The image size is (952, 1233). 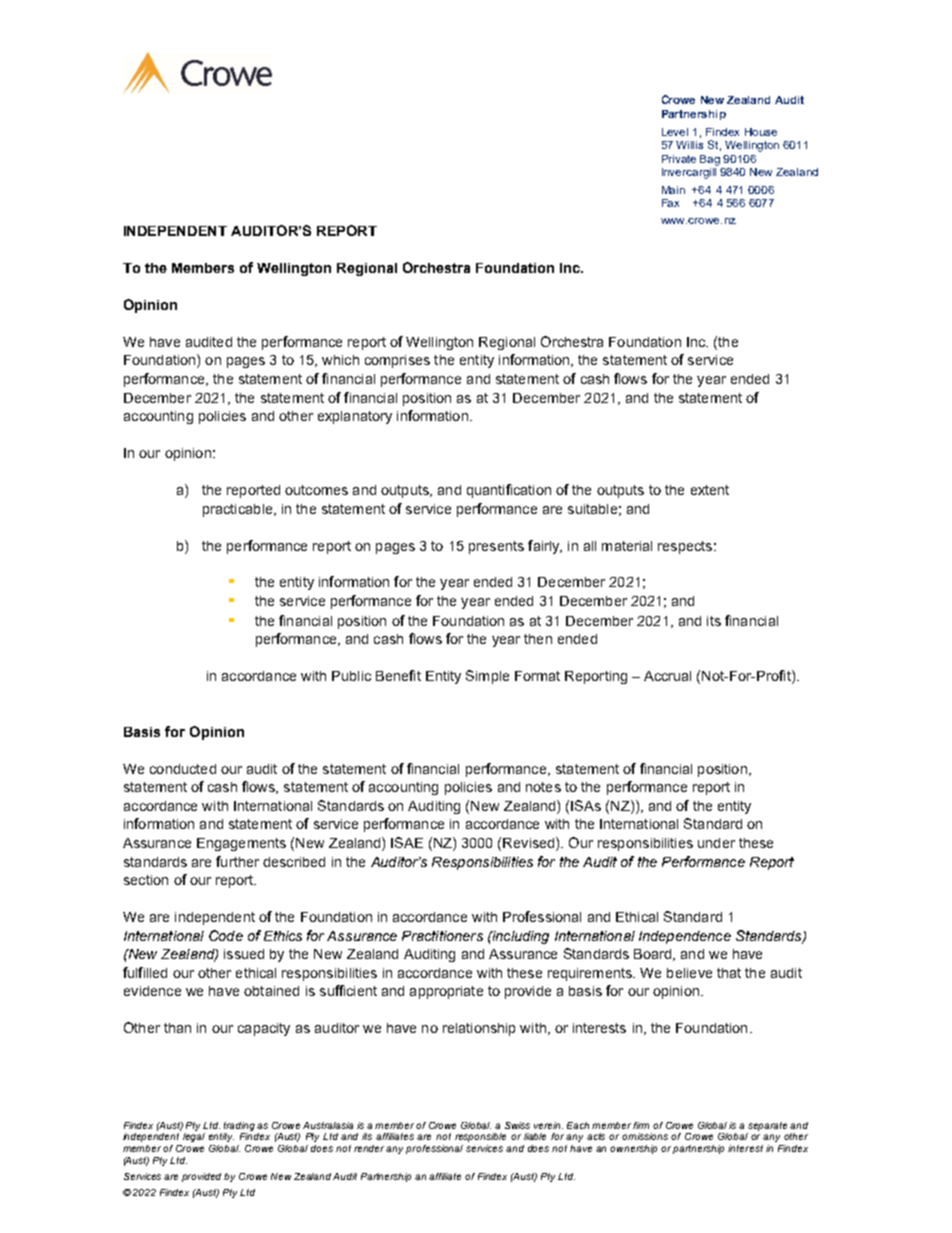 I want to click on responsible, so click(x=480, y=1137).
